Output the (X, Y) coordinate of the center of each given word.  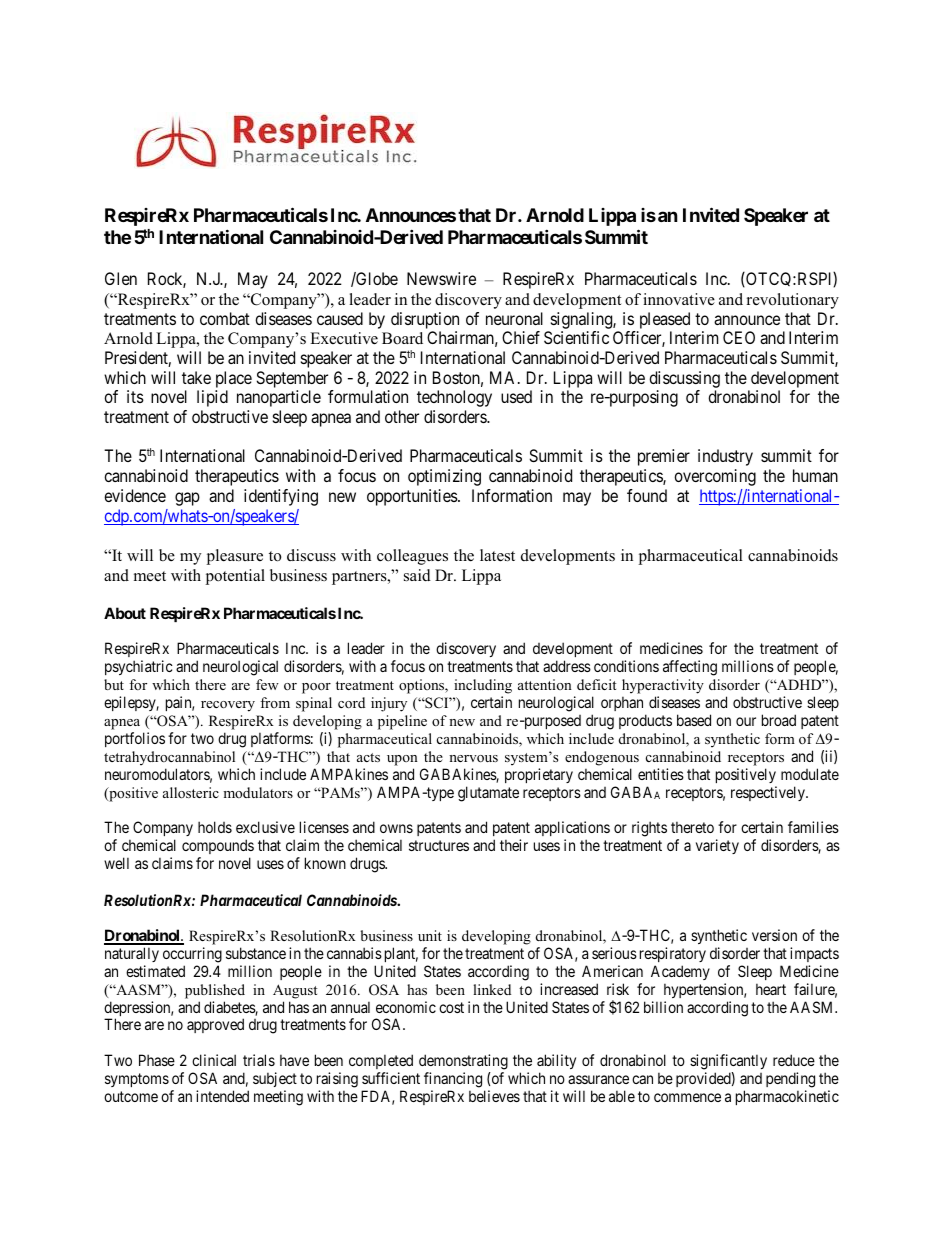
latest (497, 555)
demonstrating (463, 1063)
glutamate (488, 794)
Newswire (441, 278)
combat (225, 318)
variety (717, 846)
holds (215, 827)
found (647, 495)
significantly (728, 1063)
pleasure (234, 557)
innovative (679, 299)
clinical (214, 1060)
